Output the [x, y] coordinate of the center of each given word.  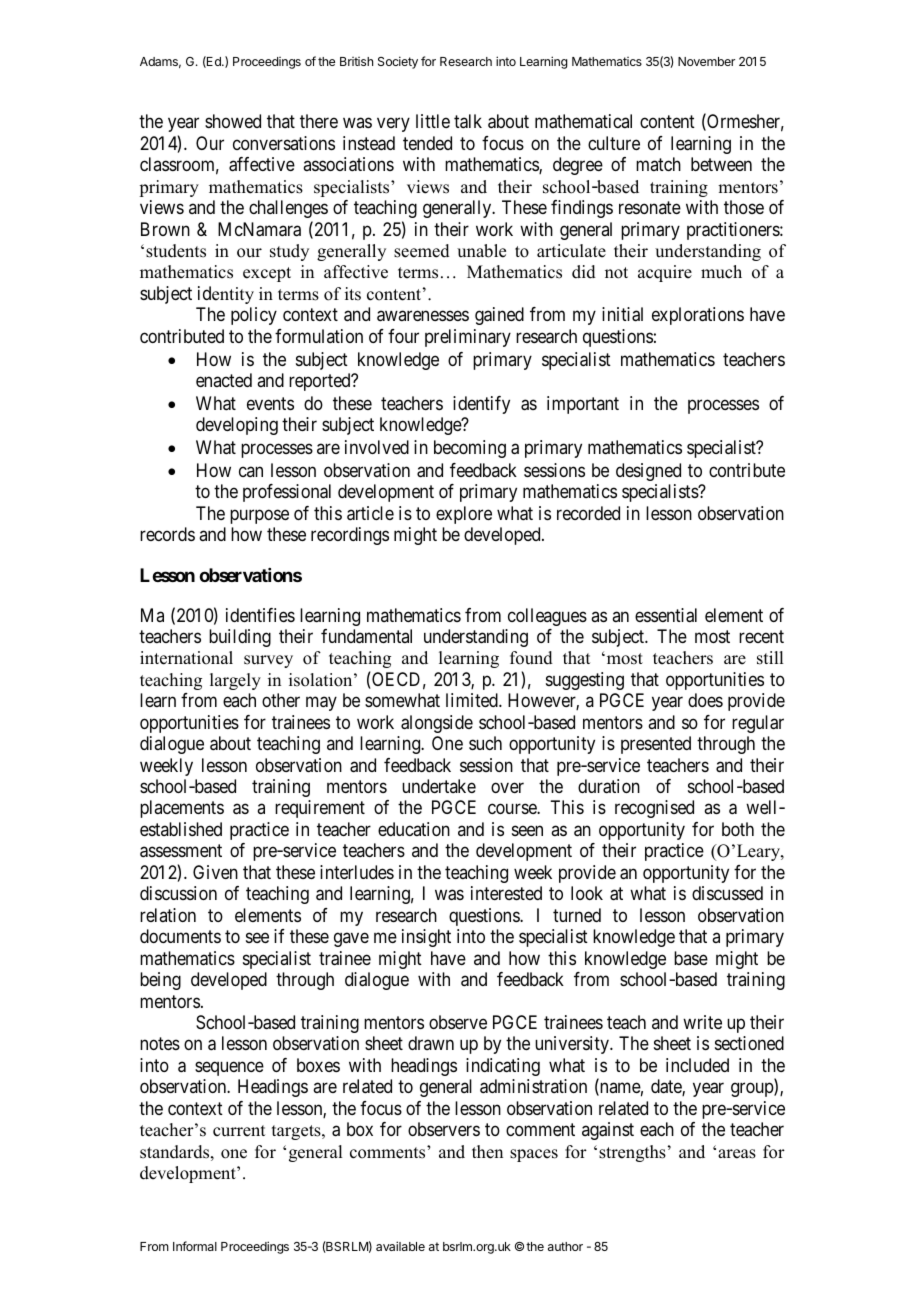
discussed [727, 893]
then [487, 1152]
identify [481, 405]
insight [426, 938]
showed [233, 121]
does [705, 700]
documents [180, 936]
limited [473, 700]
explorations [698, 316]
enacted [224, 380]
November [706, 61]
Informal [195, 1246]
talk [468, 121]
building [240, 638]
